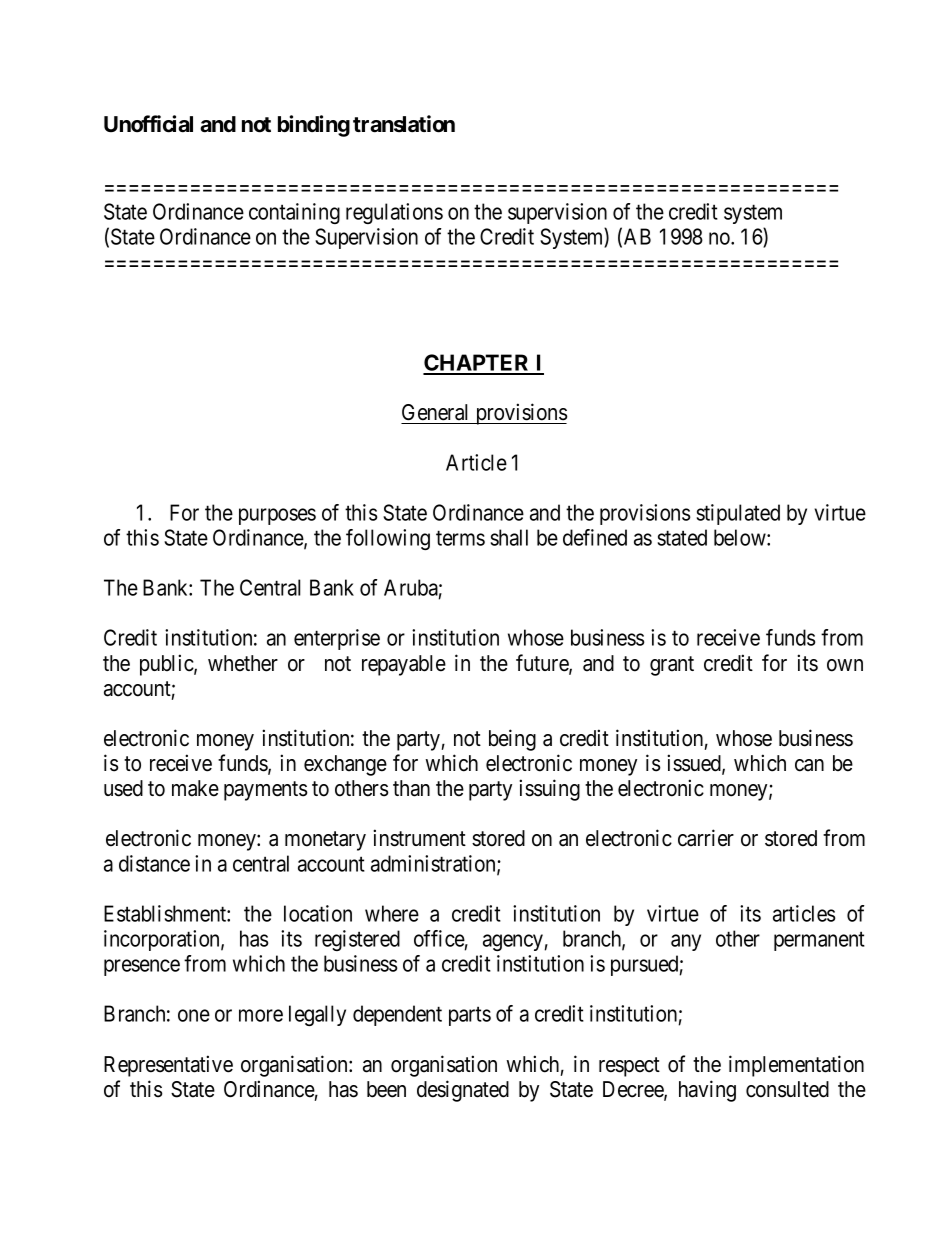 The width and height of the document is (952, 1233). What do you see at coordinates (845, 665) in the document?
I see `own` at bounding box center [845, 665].
